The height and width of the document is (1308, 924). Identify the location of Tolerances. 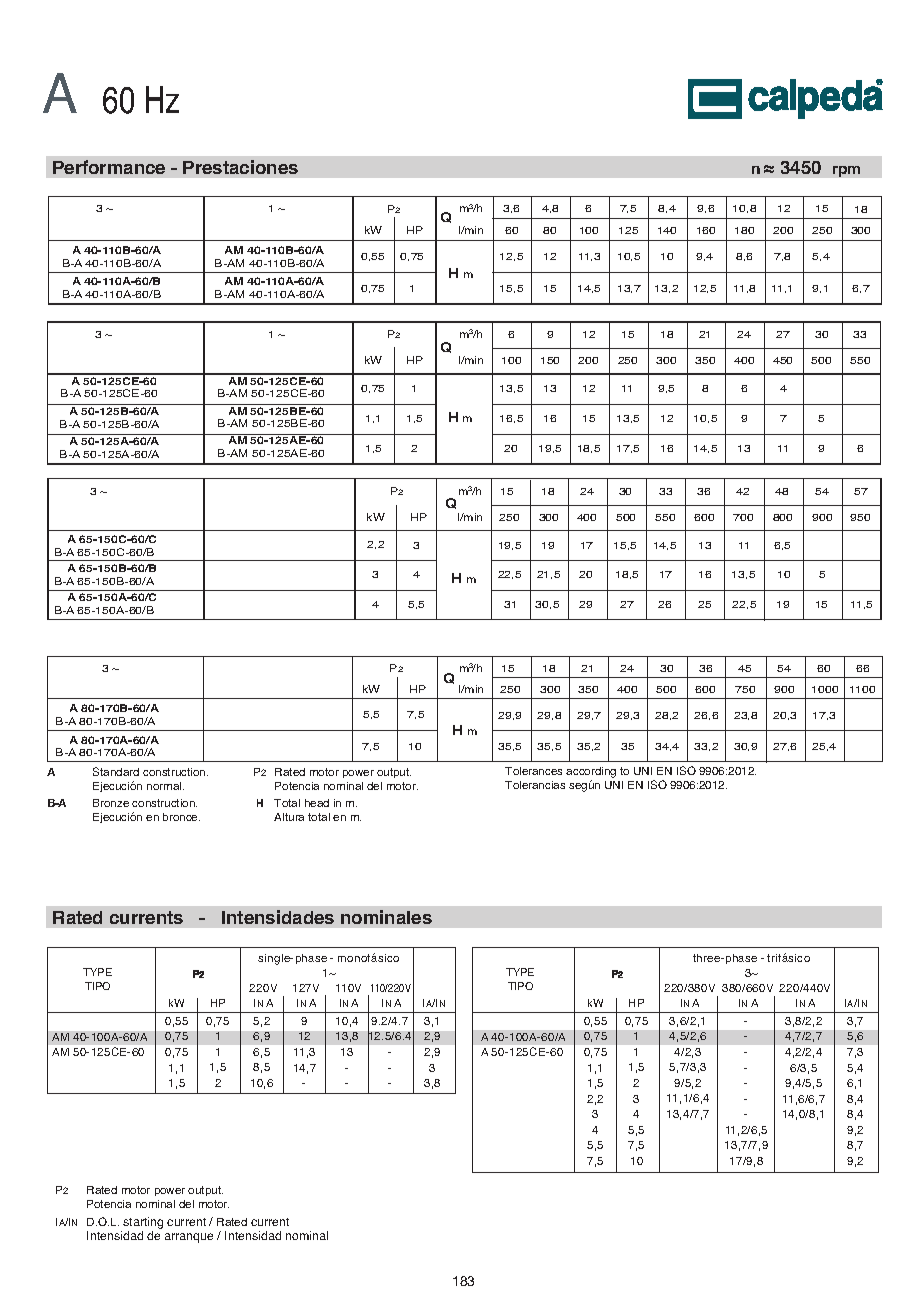
(533, 771).
